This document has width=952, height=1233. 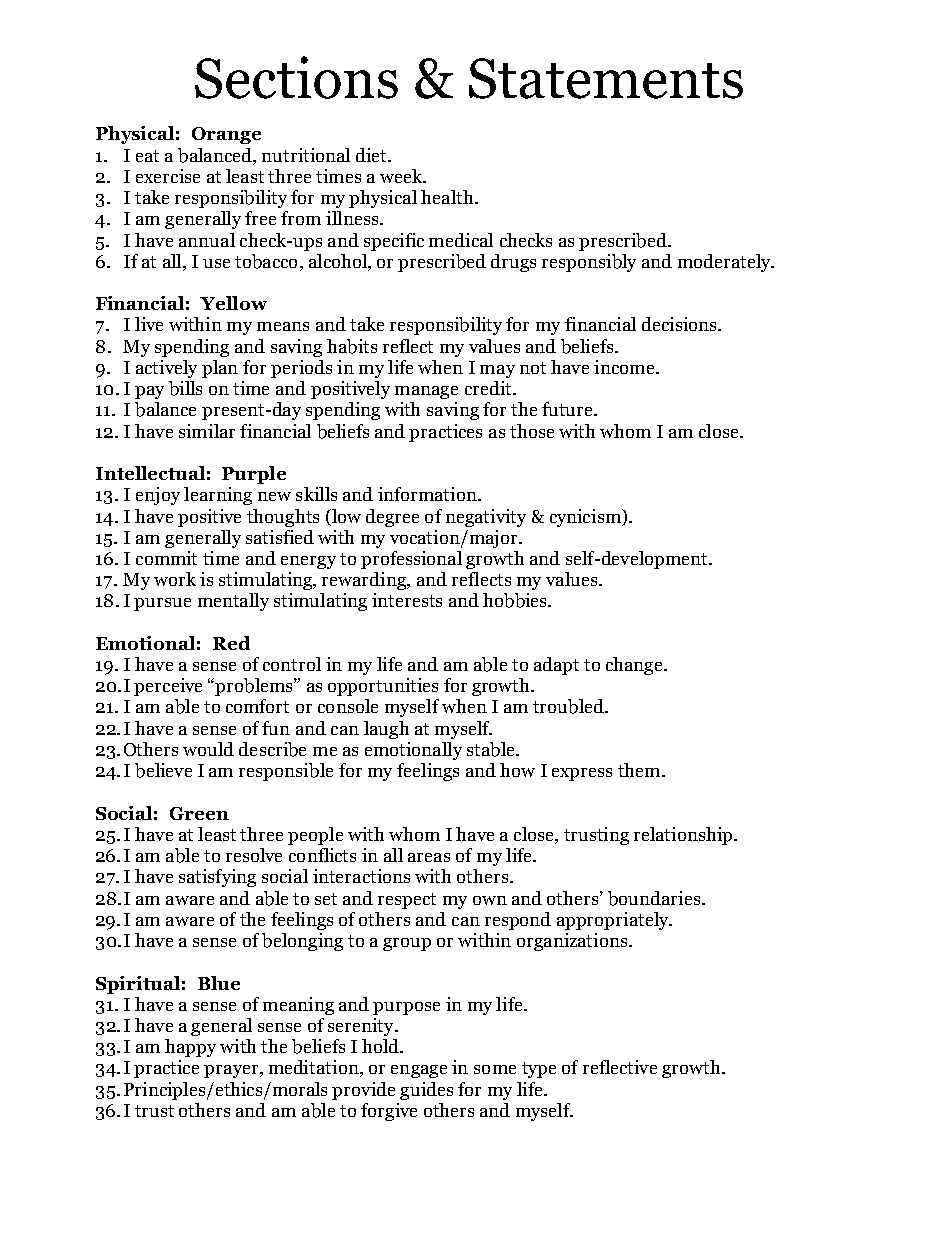 I want to click on happy, so click(x=190, y=1048).
